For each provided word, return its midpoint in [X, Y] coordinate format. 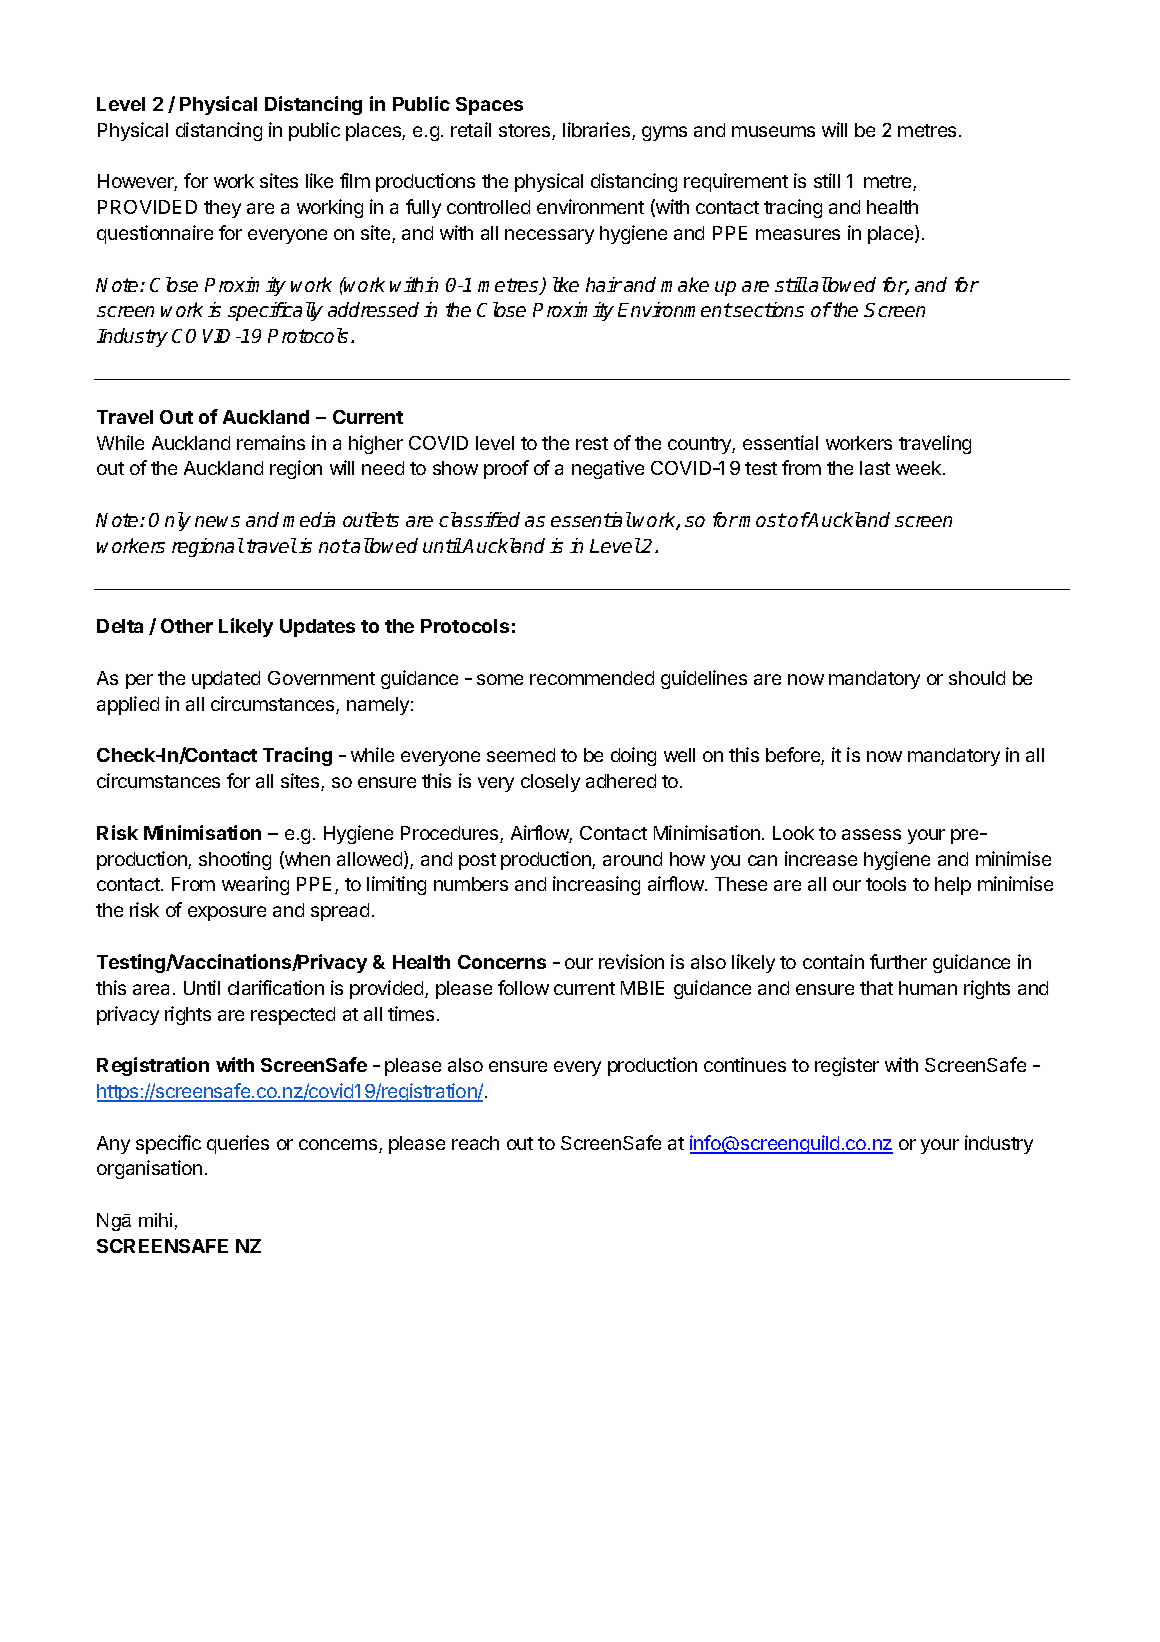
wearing [255, 885]
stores [526, 132]
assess [871, 834]
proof [506, 469]
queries [238, 1144]
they [222, 209]
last [875, 468]
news [217, 521]
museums [773, 131]
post [477, 861]
